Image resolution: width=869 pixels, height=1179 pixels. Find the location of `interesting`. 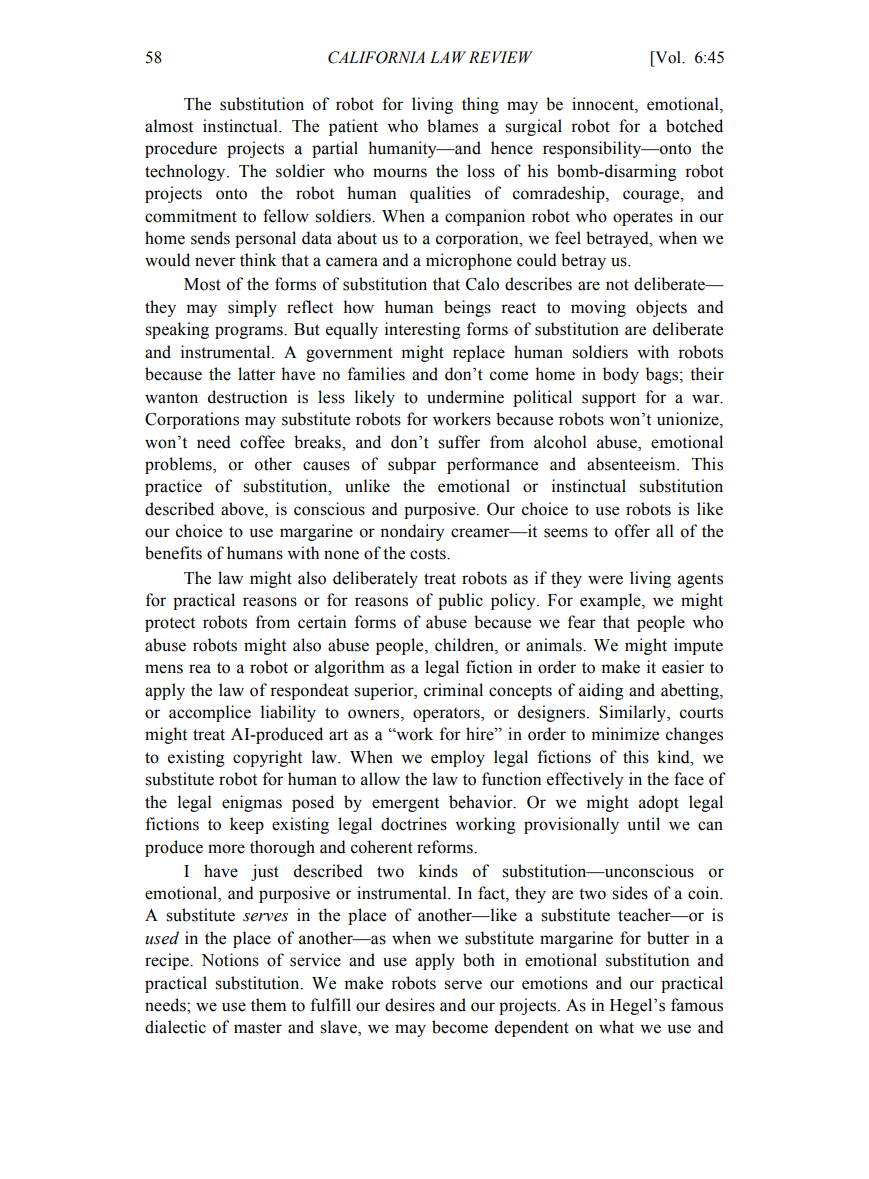

interesting is located at coordinates (423, 330).
